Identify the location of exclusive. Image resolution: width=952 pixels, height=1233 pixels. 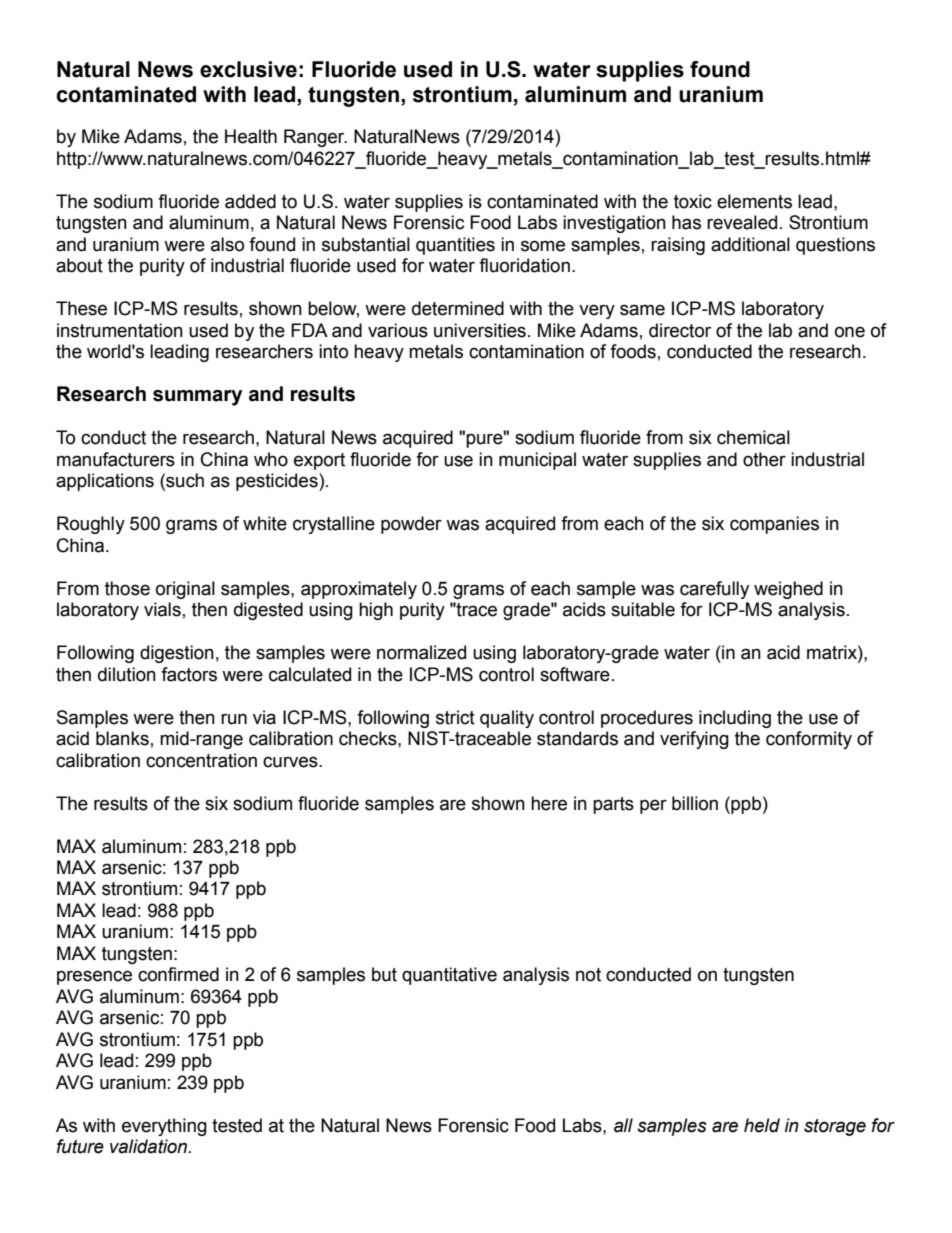
(248, 69).
